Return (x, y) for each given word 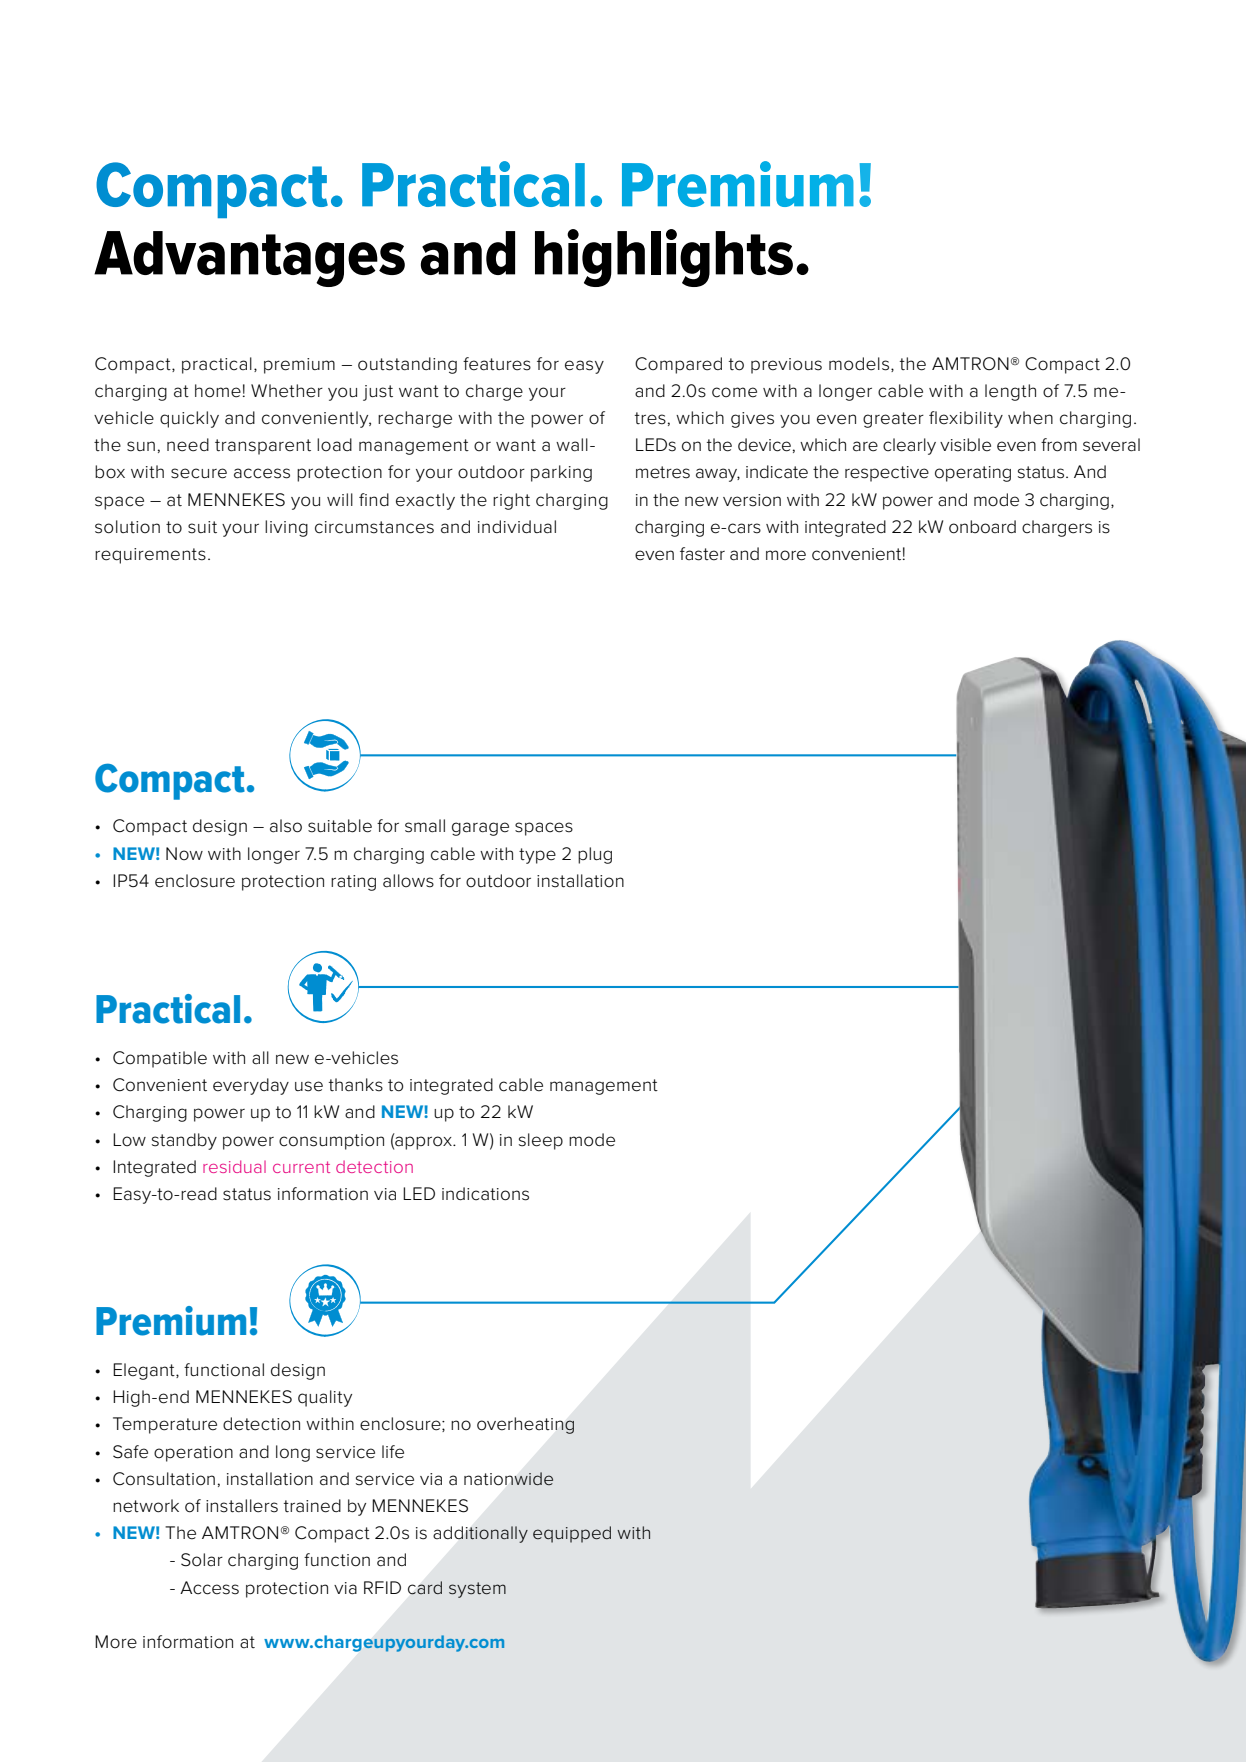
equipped (572, 1534)
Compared (678, 365)
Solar (202, 1560)
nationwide (509, 1479)
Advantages (249, 259)
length (1010, 392)
